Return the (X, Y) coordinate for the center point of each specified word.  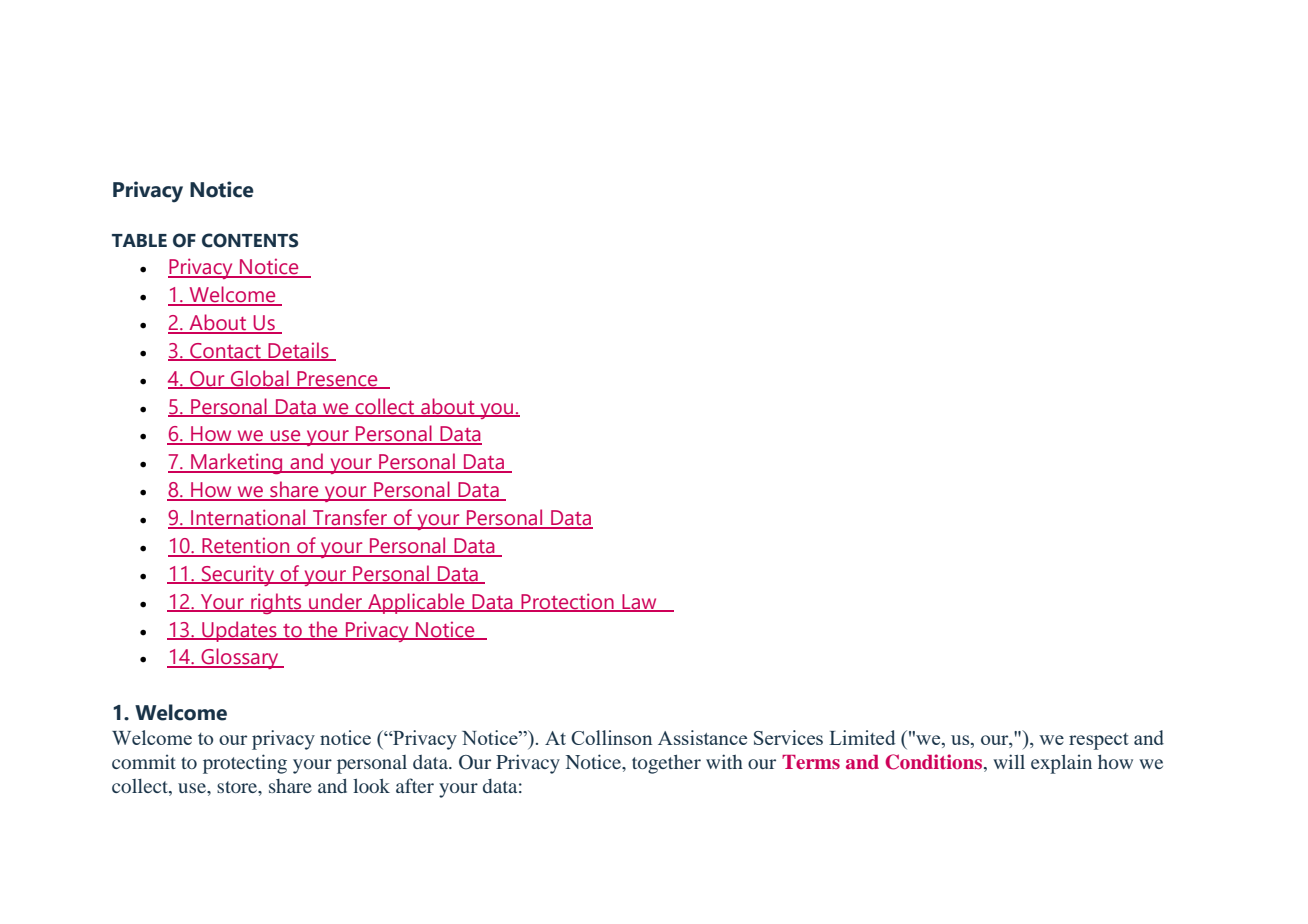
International (248, 518)
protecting (245, 764)
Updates (239, 631)
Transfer (350, 518)
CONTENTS (250, 240)
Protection (567, 602)
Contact (225, 352)
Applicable (416, 603)
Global (260, 379)
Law (639, 602)
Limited (862, 737)
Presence (337, 380)
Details (298, 351)
